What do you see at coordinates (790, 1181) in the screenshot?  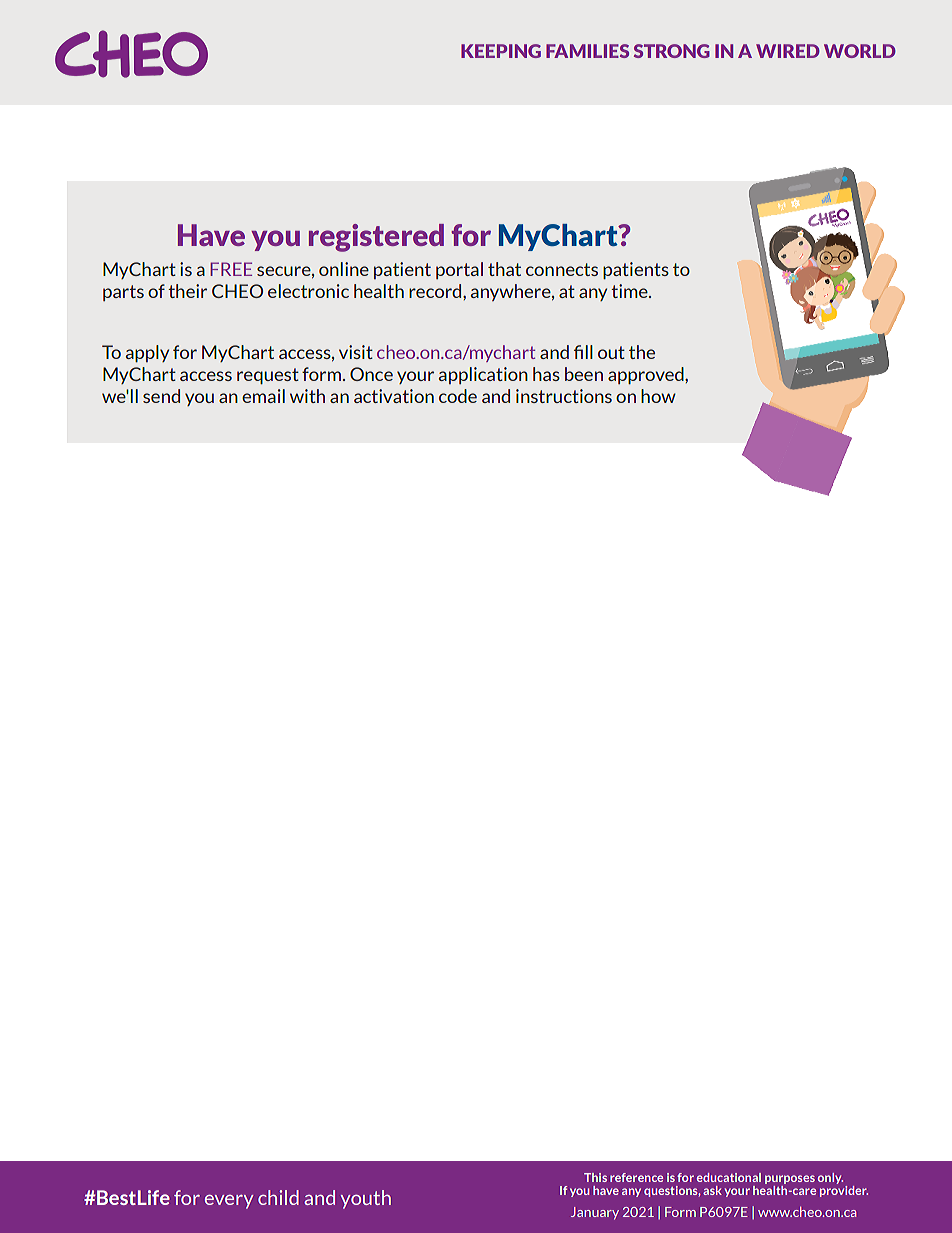 I see `purposes` at bounding box center [790, 1181].
